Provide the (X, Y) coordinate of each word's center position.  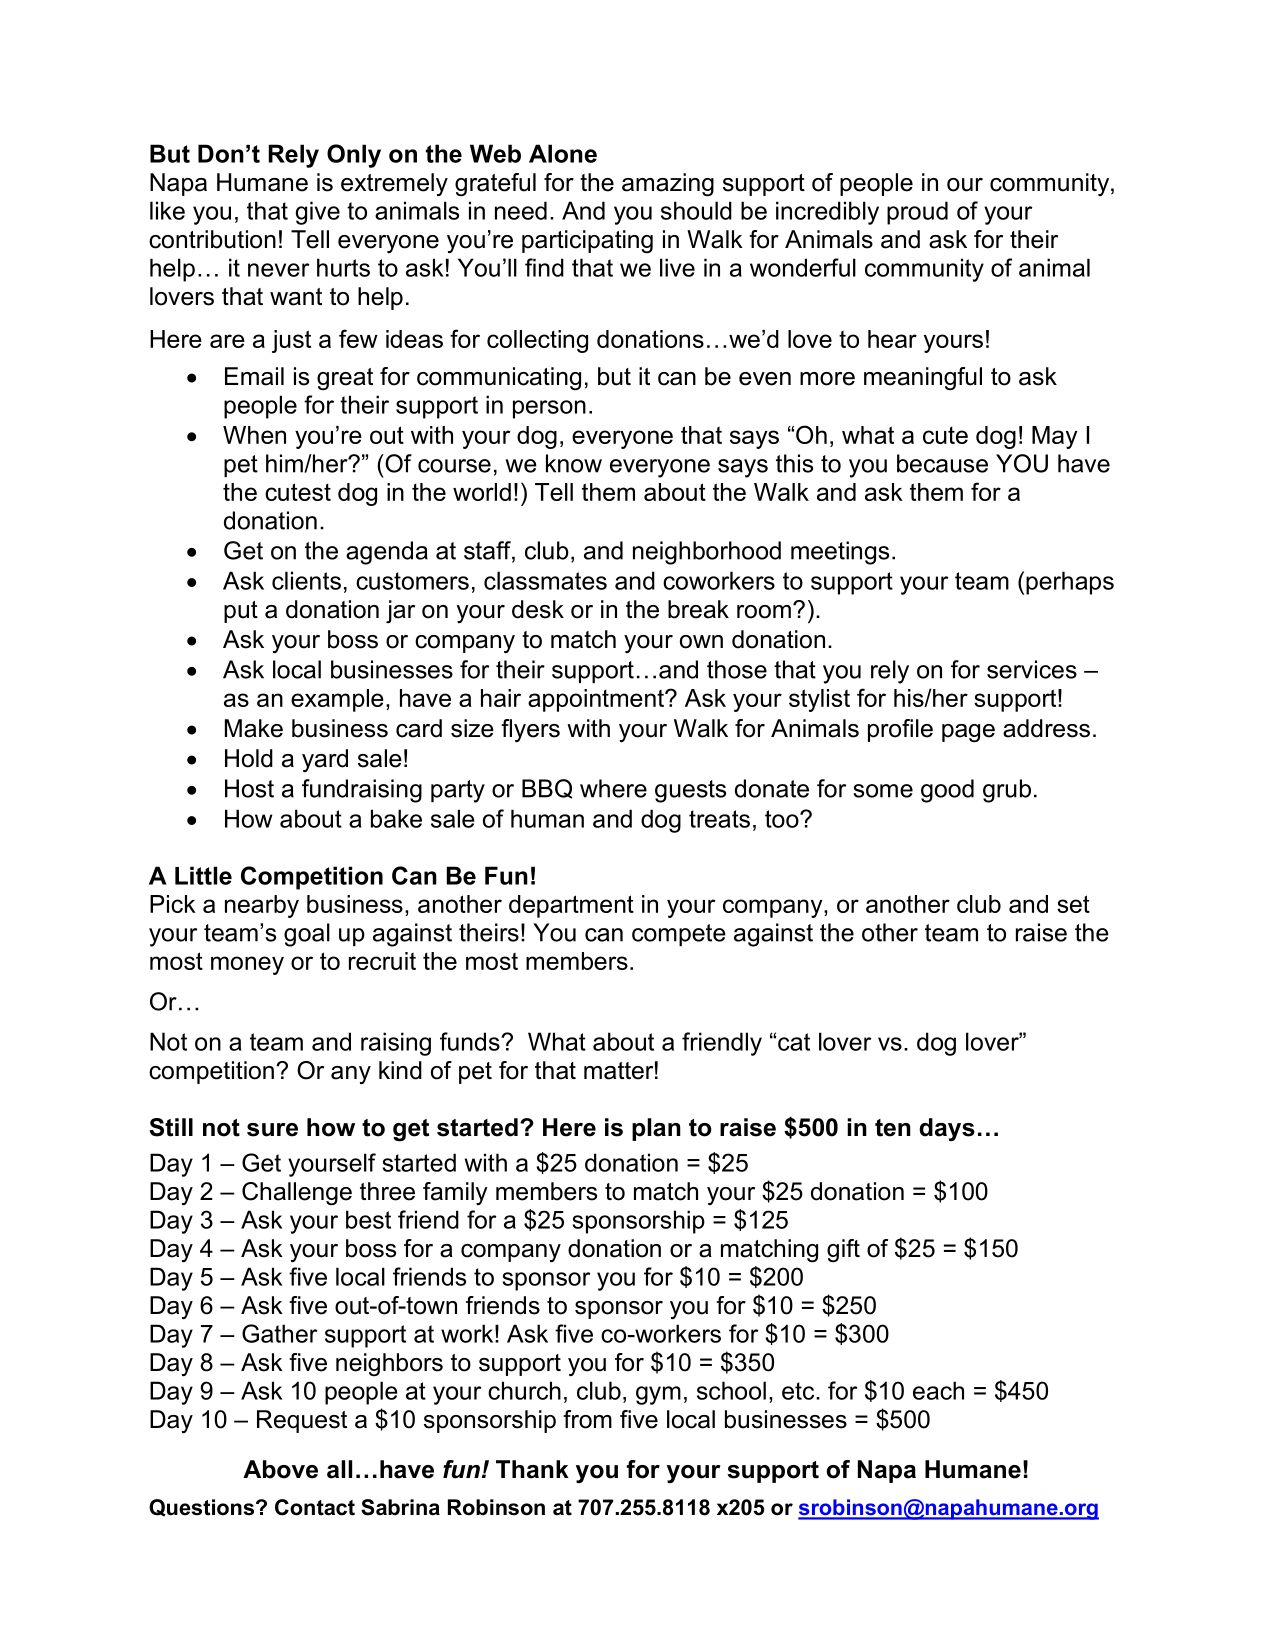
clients (306, 580)
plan (656, 1129)
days (947, 1129)
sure (272, 1130)
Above (280, 1469)
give (318, 213)
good (947, 791)
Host (249, 788)
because (942, 463)
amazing (668, 185)
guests (690, 791)
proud (917, 213)
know (574, 463)
